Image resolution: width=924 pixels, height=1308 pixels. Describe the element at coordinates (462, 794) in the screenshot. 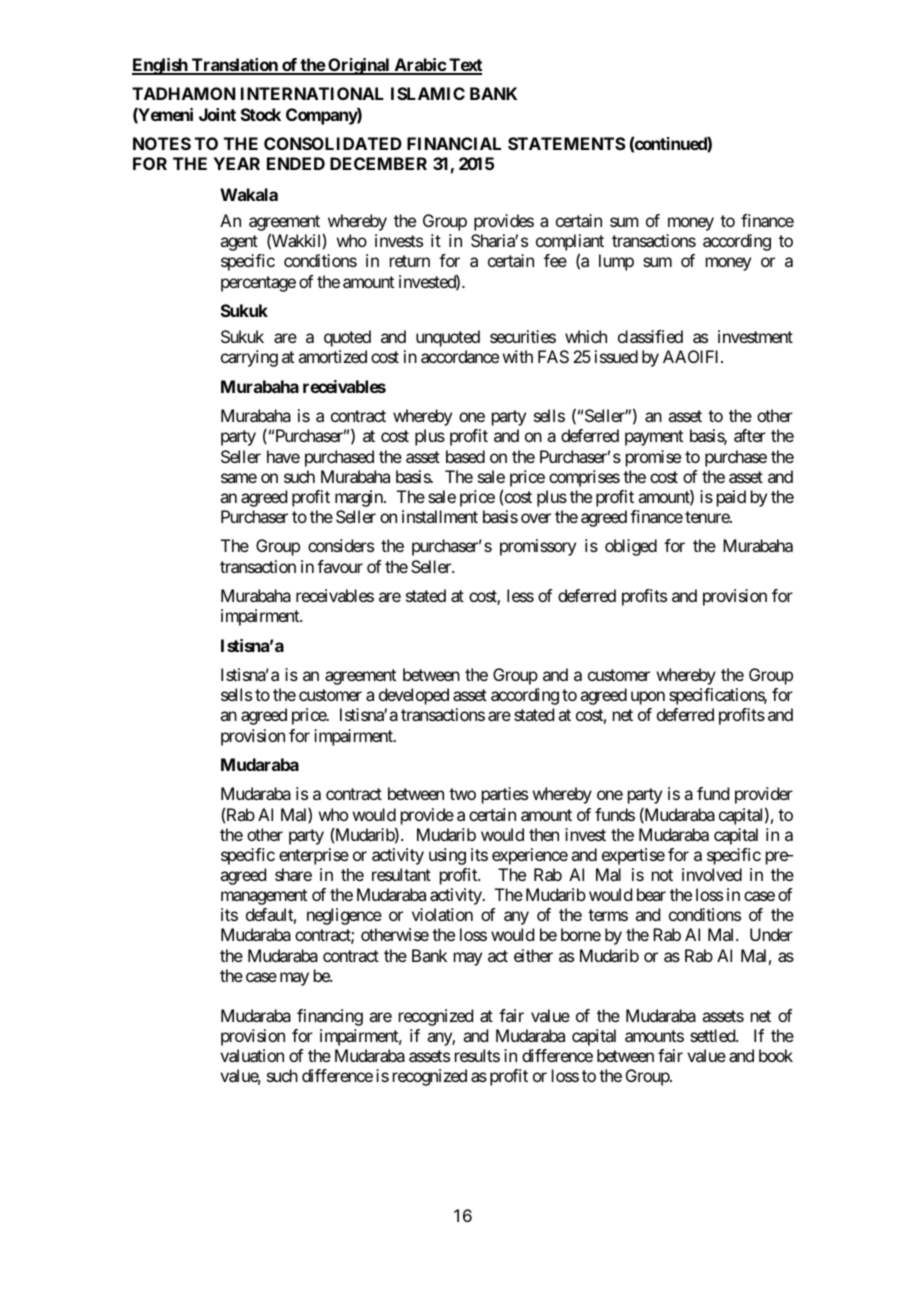

I see `two` at that location.
